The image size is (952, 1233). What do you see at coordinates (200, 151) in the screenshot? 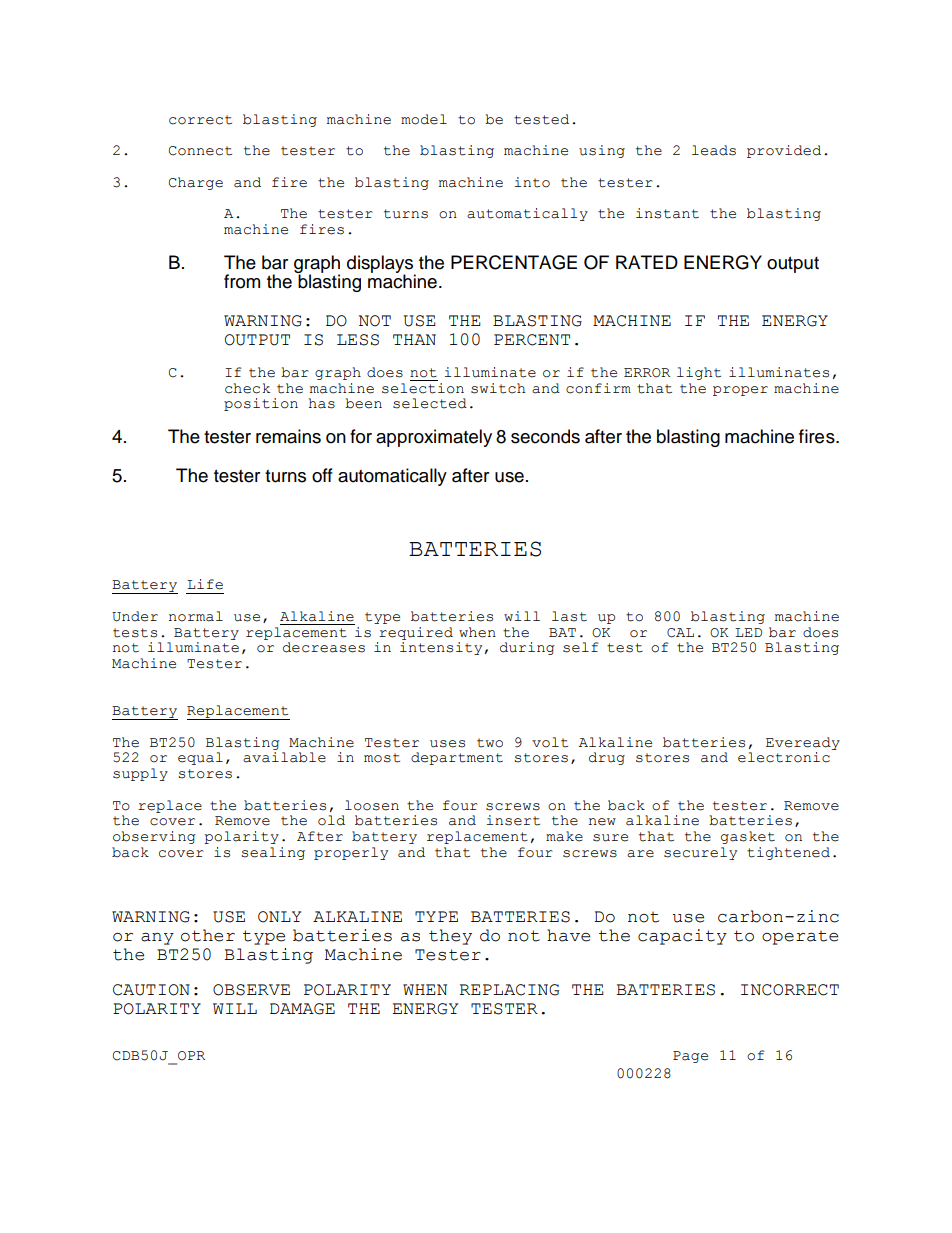
I see `Connect` at bounding box center [200, 151].
